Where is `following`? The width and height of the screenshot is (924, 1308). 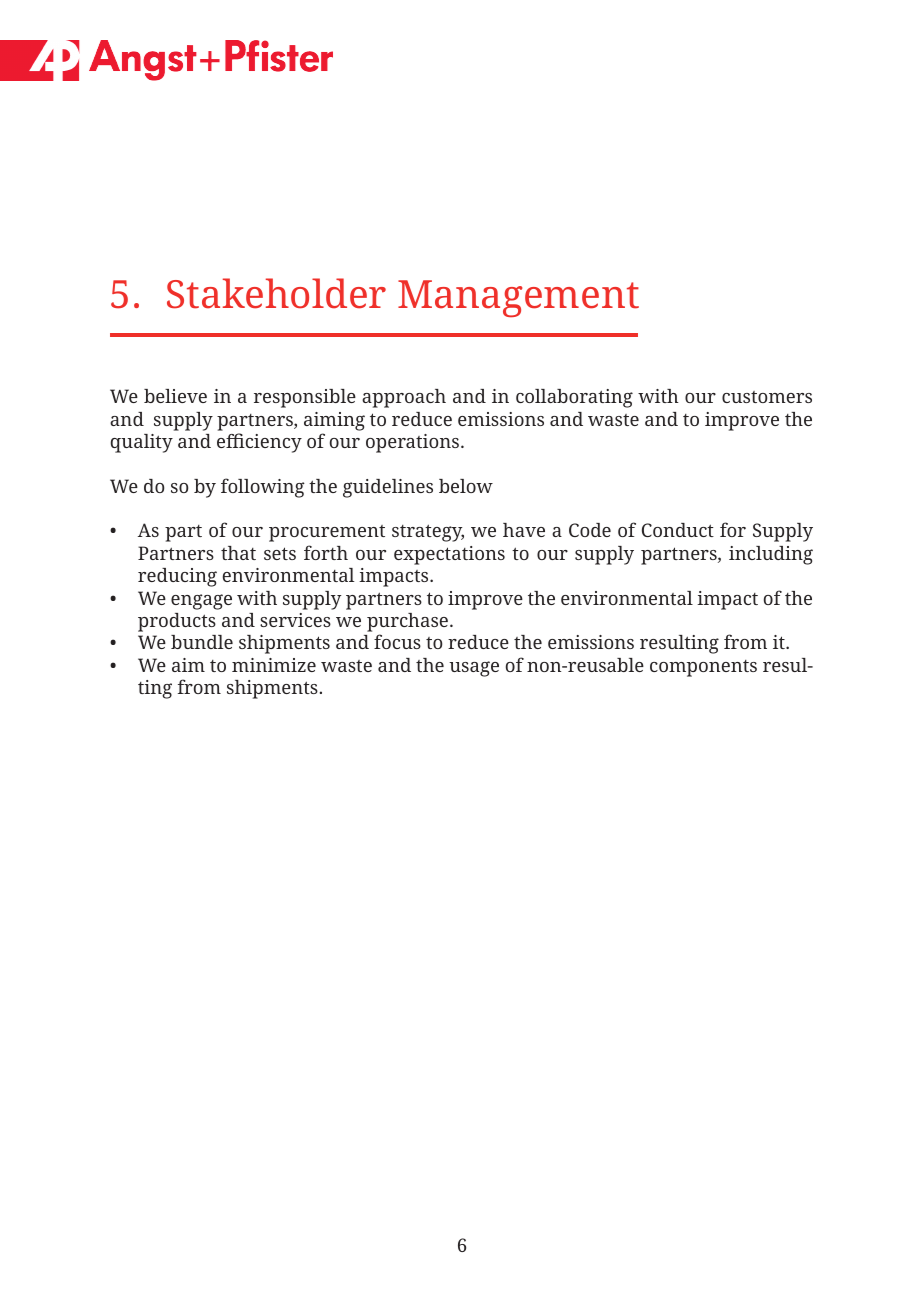
following is located at coordinates (263, 488).
